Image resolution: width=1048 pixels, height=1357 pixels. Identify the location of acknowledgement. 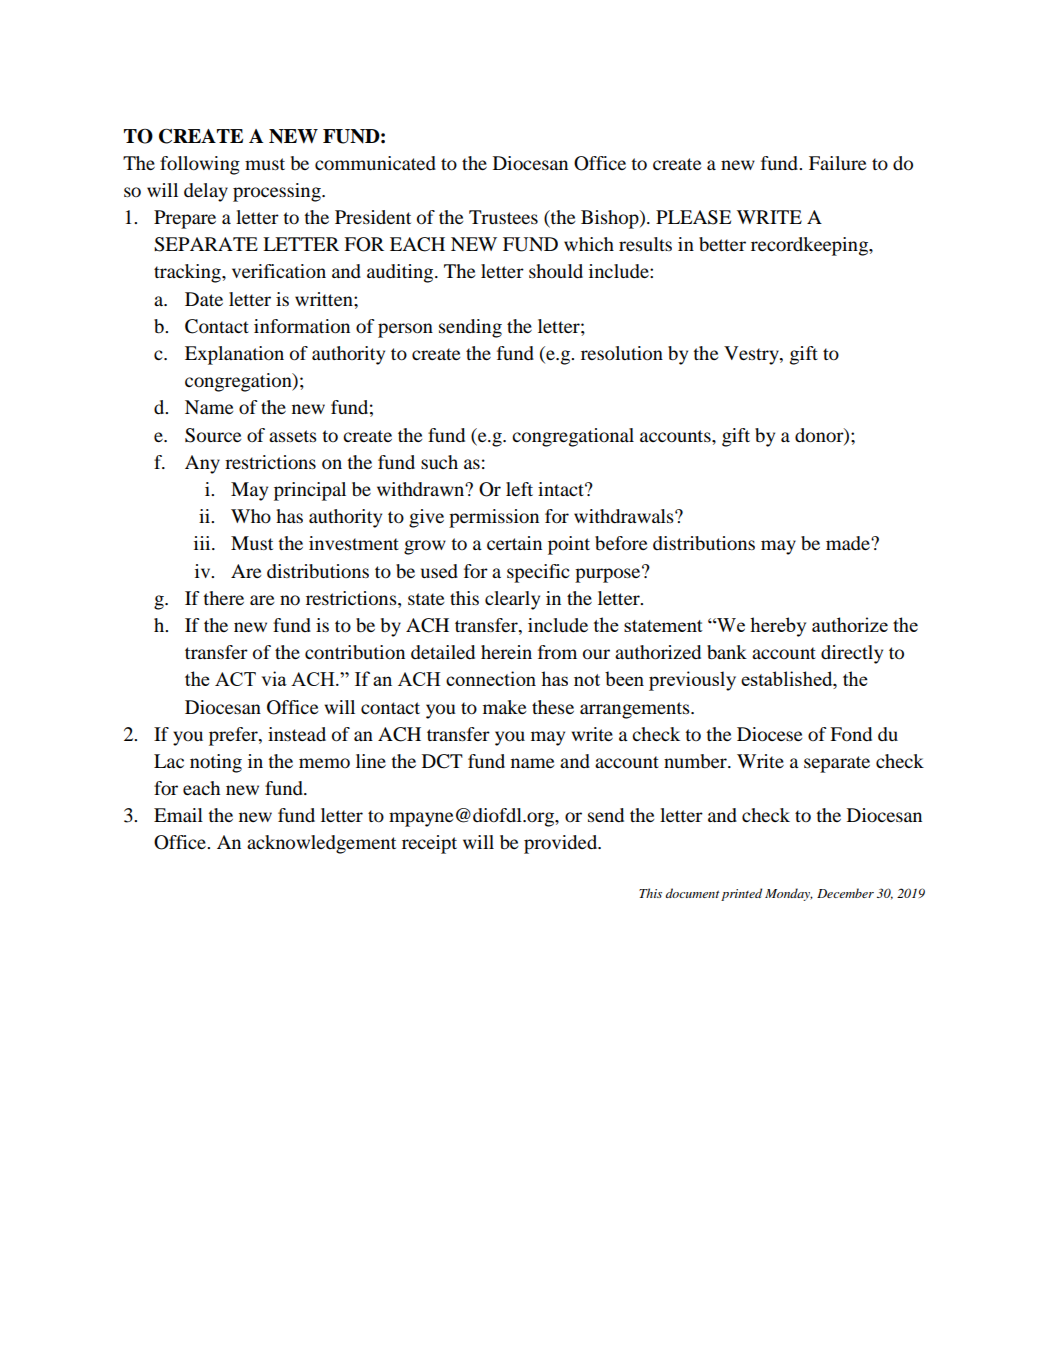
(321, 844).
